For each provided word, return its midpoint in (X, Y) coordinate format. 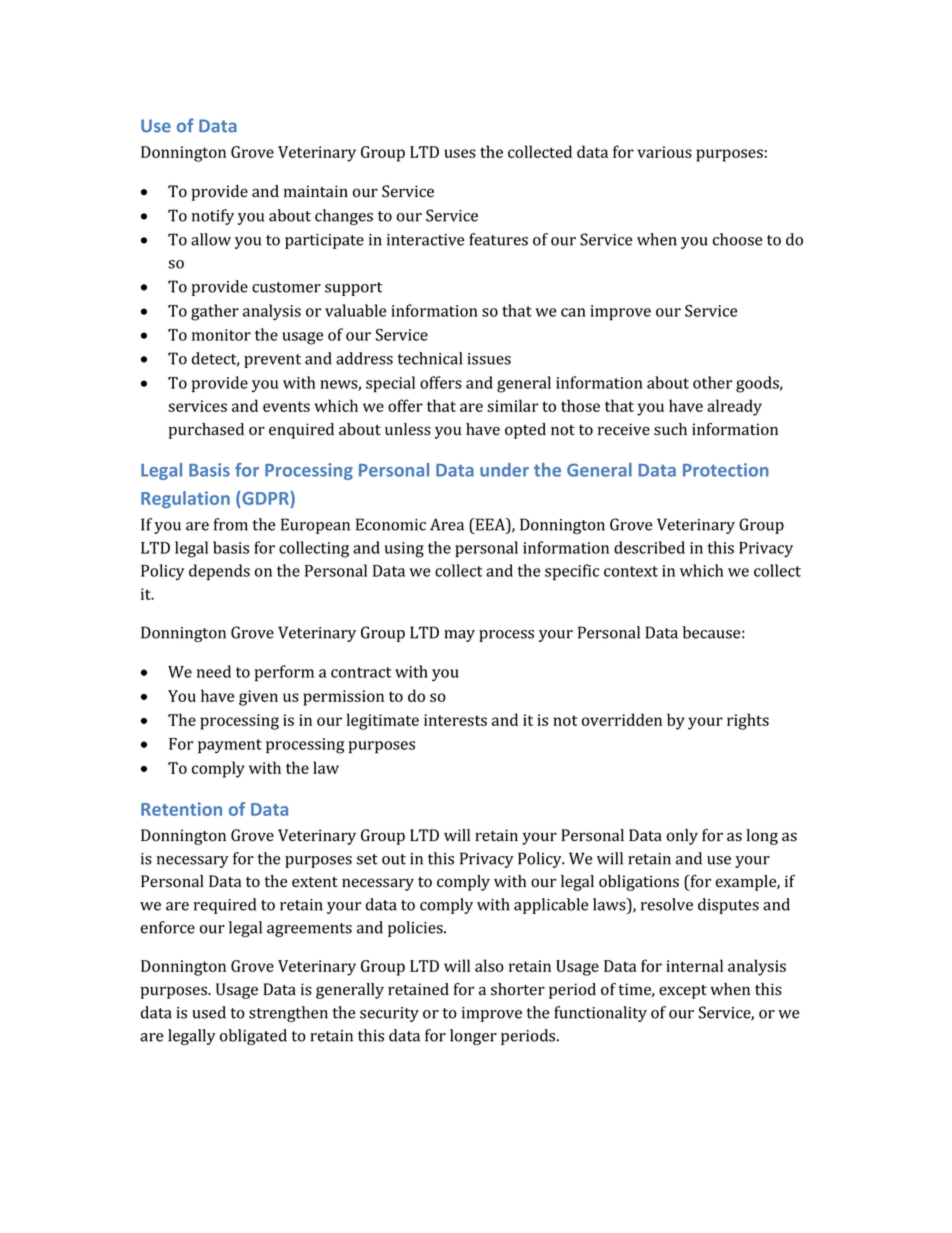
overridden (622, 719)
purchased (206, 431)
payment (230, 746)
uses (460, 153)
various (664, 152)
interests (455, 720)
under (504, 470)
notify (213, 217)
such (670, 429)
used (209, 1012)
